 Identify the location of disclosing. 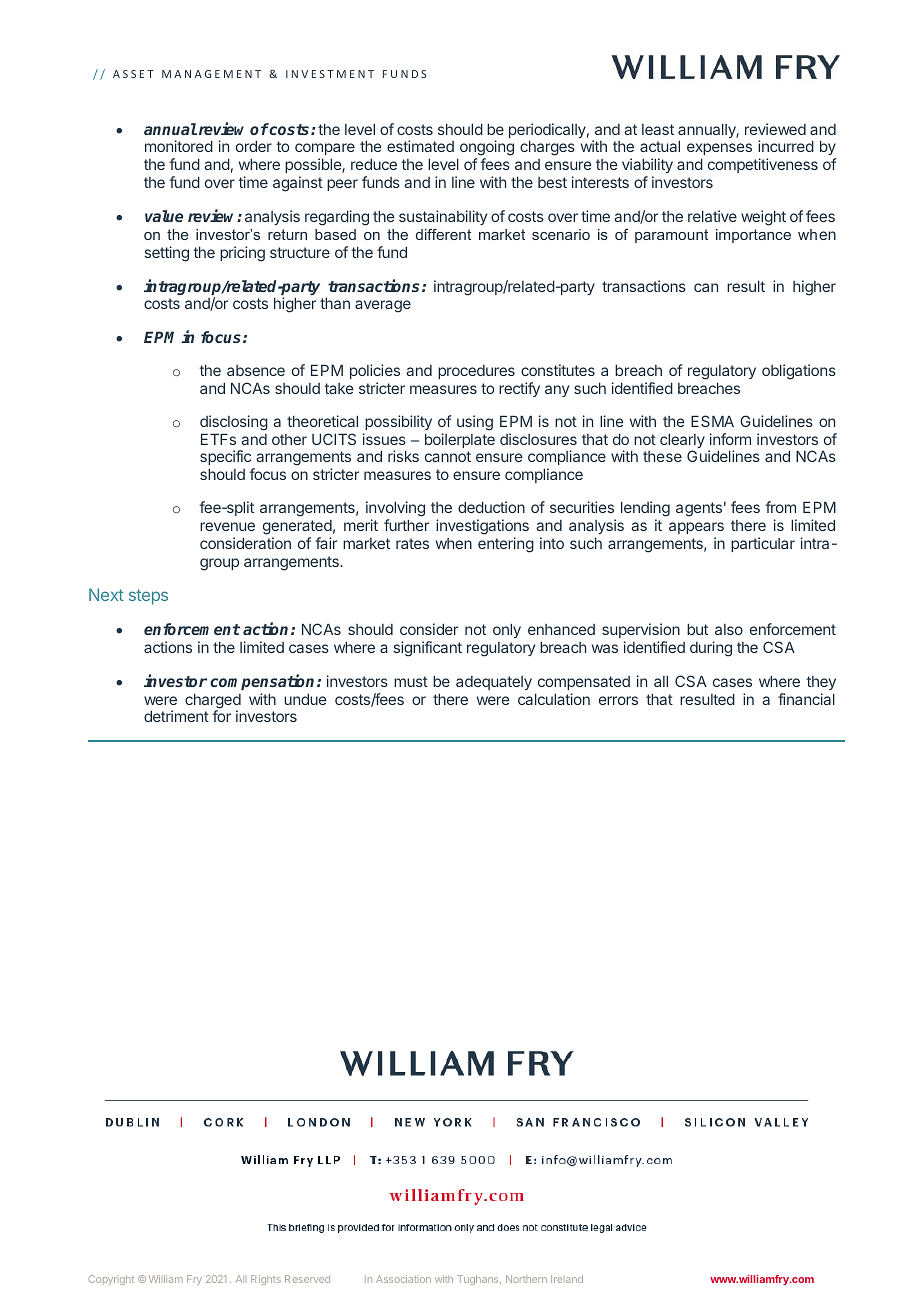
(234, 423).
